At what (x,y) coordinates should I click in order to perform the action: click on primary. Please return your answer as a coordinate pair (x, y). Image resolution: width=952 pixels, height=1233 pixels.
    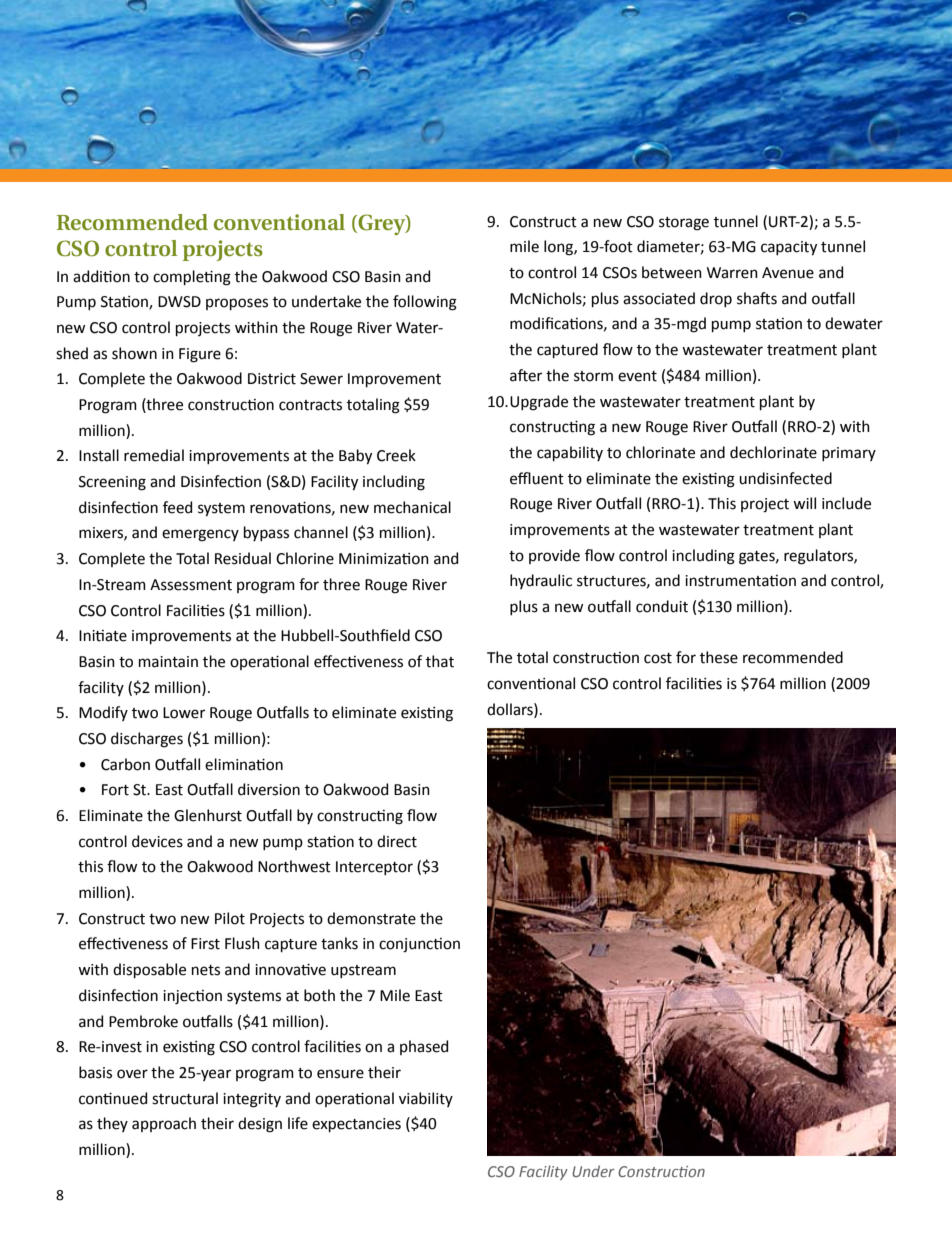
    Looking at the image, I should click on (849, 454).
